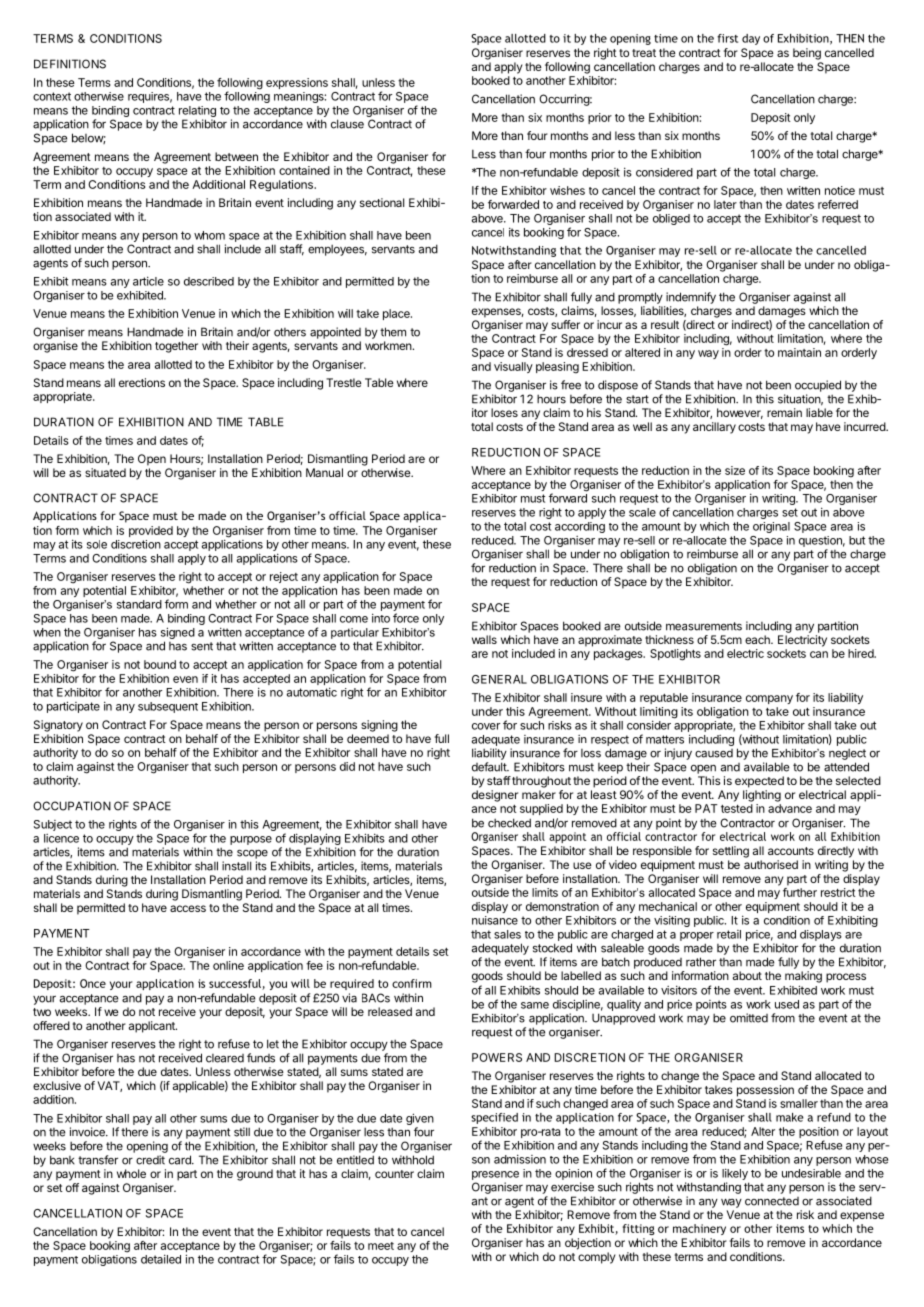  I want to click on bound, so click(160, 664).
